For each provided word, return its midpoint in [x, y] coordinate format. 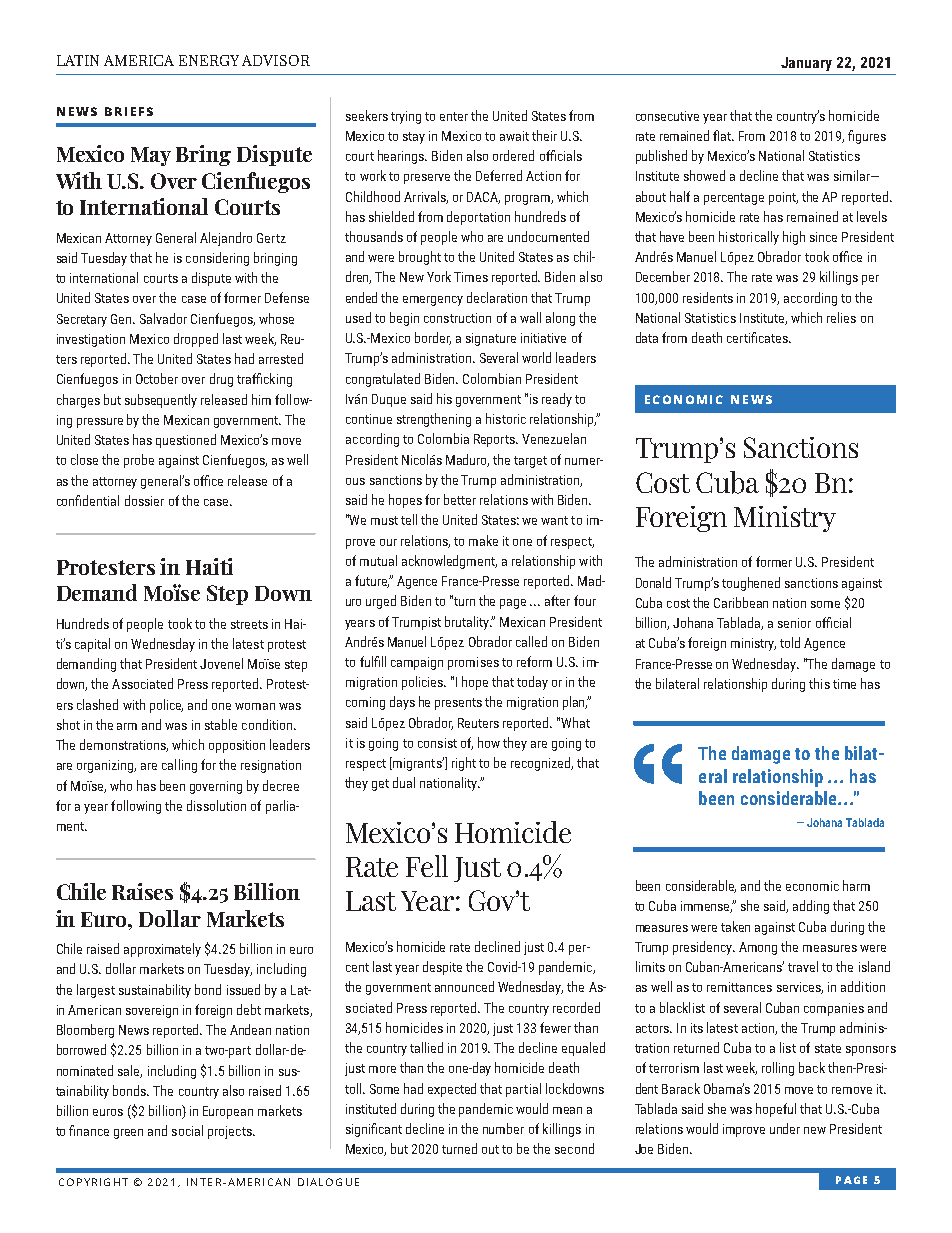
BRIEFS [129, 111]
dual [404, 782]
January [806, 64]
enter [454, 116]
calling [179, 766]
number [503, 1128]
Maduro [467, 460]
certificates [758, 337]
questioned [186, 441]
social [187, 1130]
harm [856, 885]
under [785, 1128]
